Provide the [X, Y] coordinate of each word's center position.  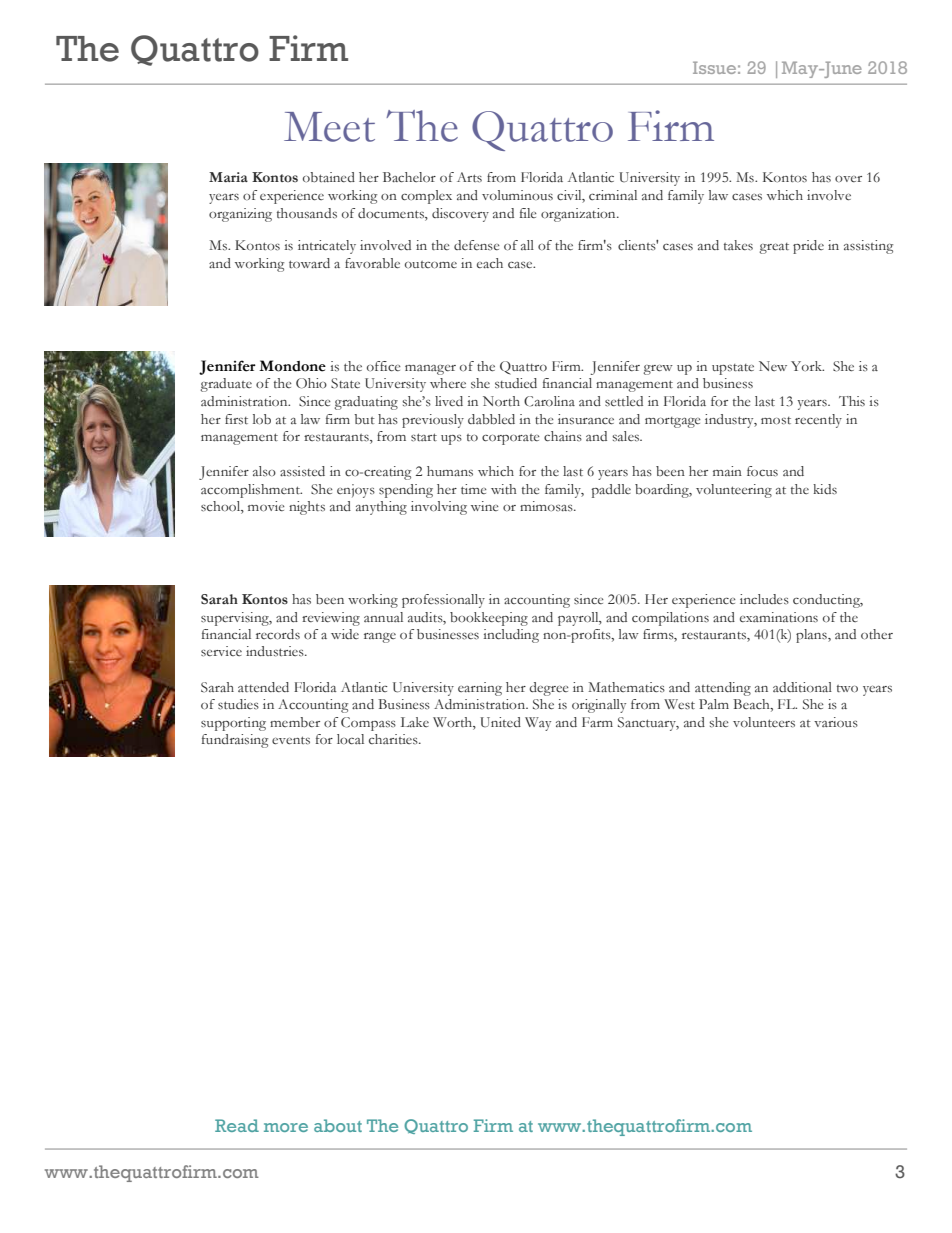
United [500, 722]
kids [825, 489]
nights [307, 508]
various [836, 722]
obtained [329, 177]
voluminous [517, 195]
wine [485, 506]
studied [516, 383]
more [286, 1127]
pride [808, 247]
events [291, 740]
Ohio [311, 383]
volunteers [764, 722]
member [295, 722]
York [807, 366]
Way [538, 724]
